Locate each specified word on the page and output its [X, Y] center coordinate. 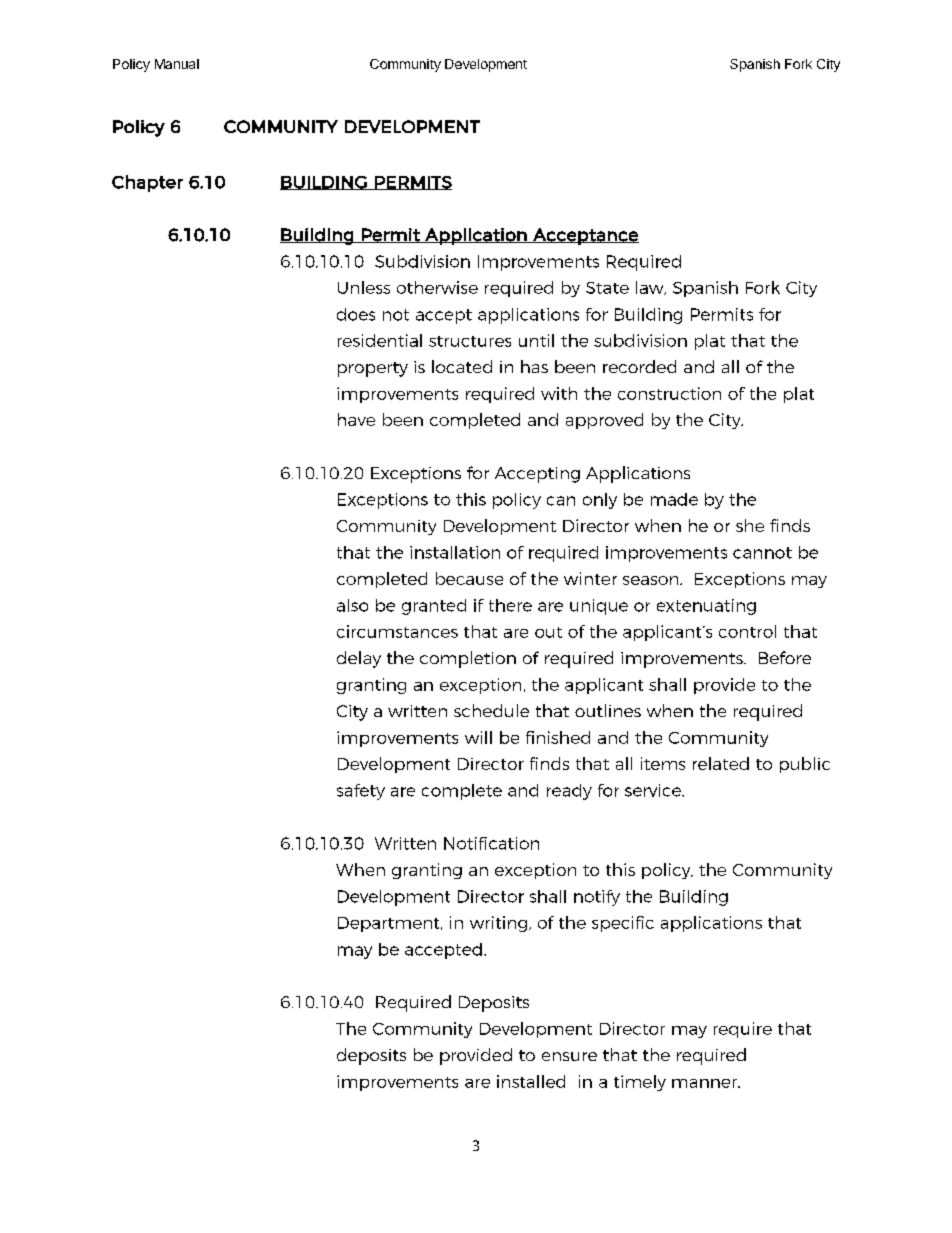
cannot [762, 553]
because [469, 578]
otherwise [437, 287]
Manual [177, 64]
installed [531, 1081]
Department [390, 924]
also [352, 605]
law [651, 288]
